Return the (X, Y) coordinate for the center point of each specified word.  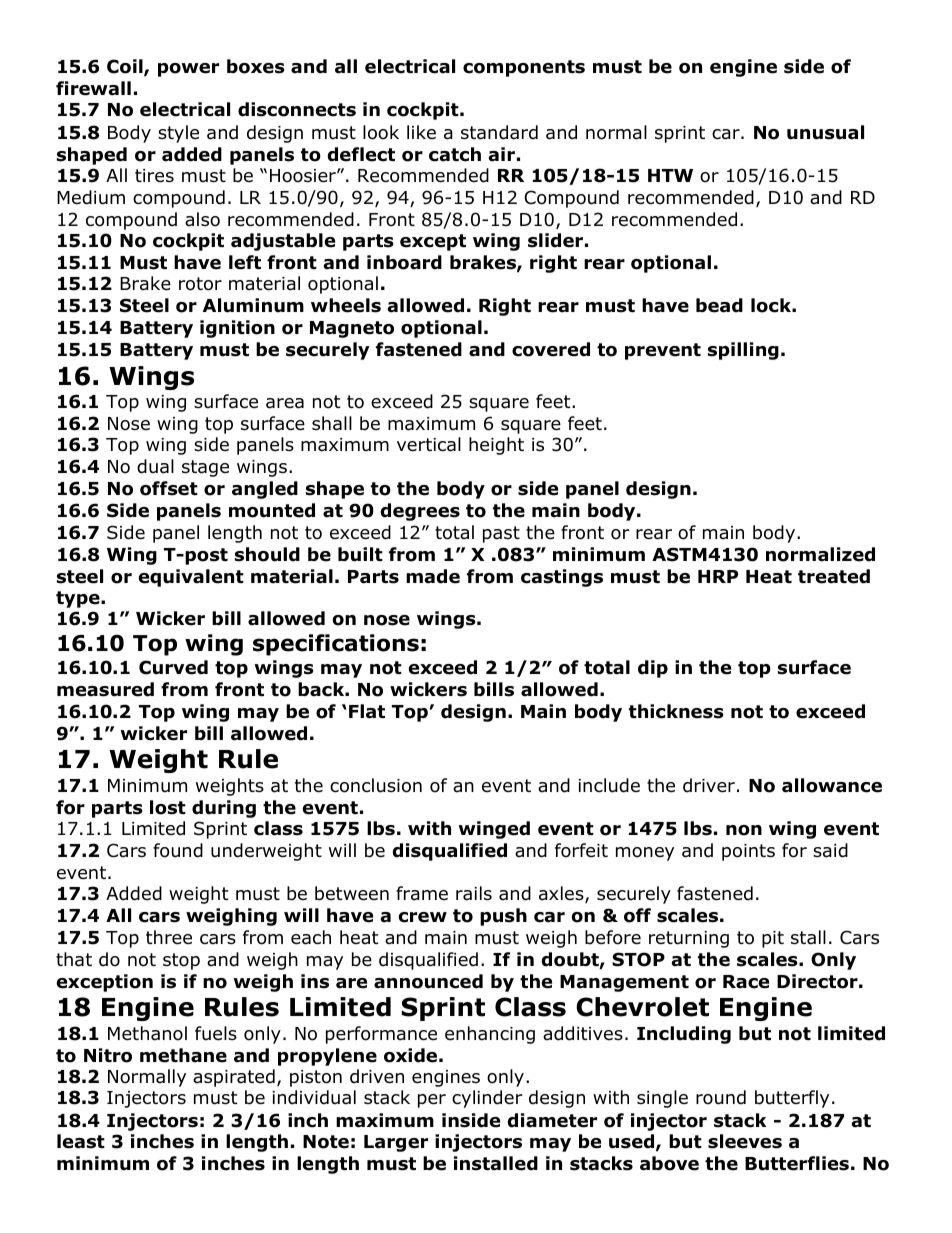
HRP (718, 576)
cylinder (487, 1099)
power (188, 70)
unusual (825, 132)
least (81, 1141)
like (421, 132)
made (433, 576)
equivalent (191, 578)
